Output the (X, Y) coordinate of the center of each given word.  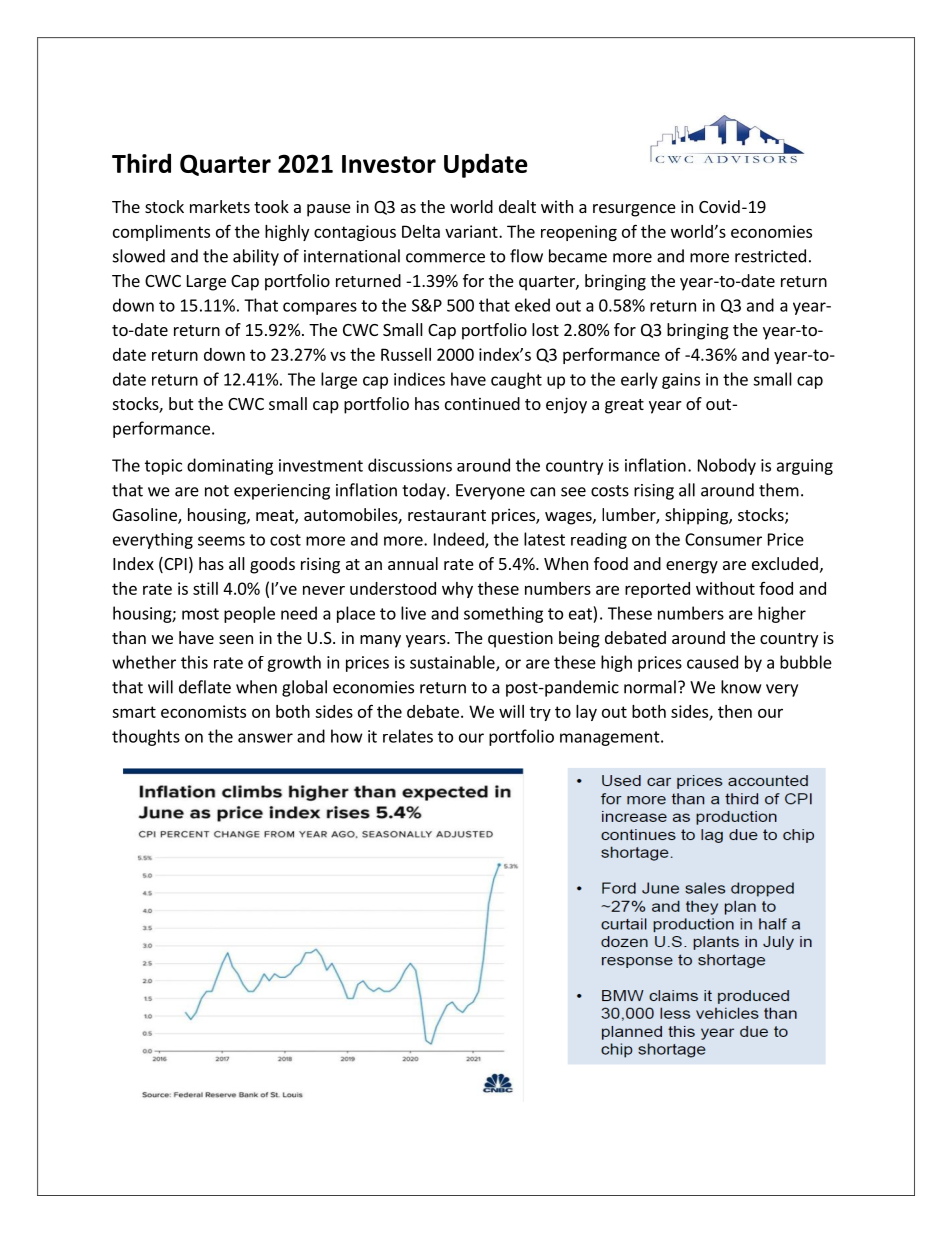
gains (681, 381)
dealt (517, 206)
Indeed (460, 540)
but (181, 403)
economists (203, 711)
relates (408, 736)
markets (220, 206)
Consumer (723, 539)
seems (221, 541)
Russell (406, 354)
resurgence (634, 210)
